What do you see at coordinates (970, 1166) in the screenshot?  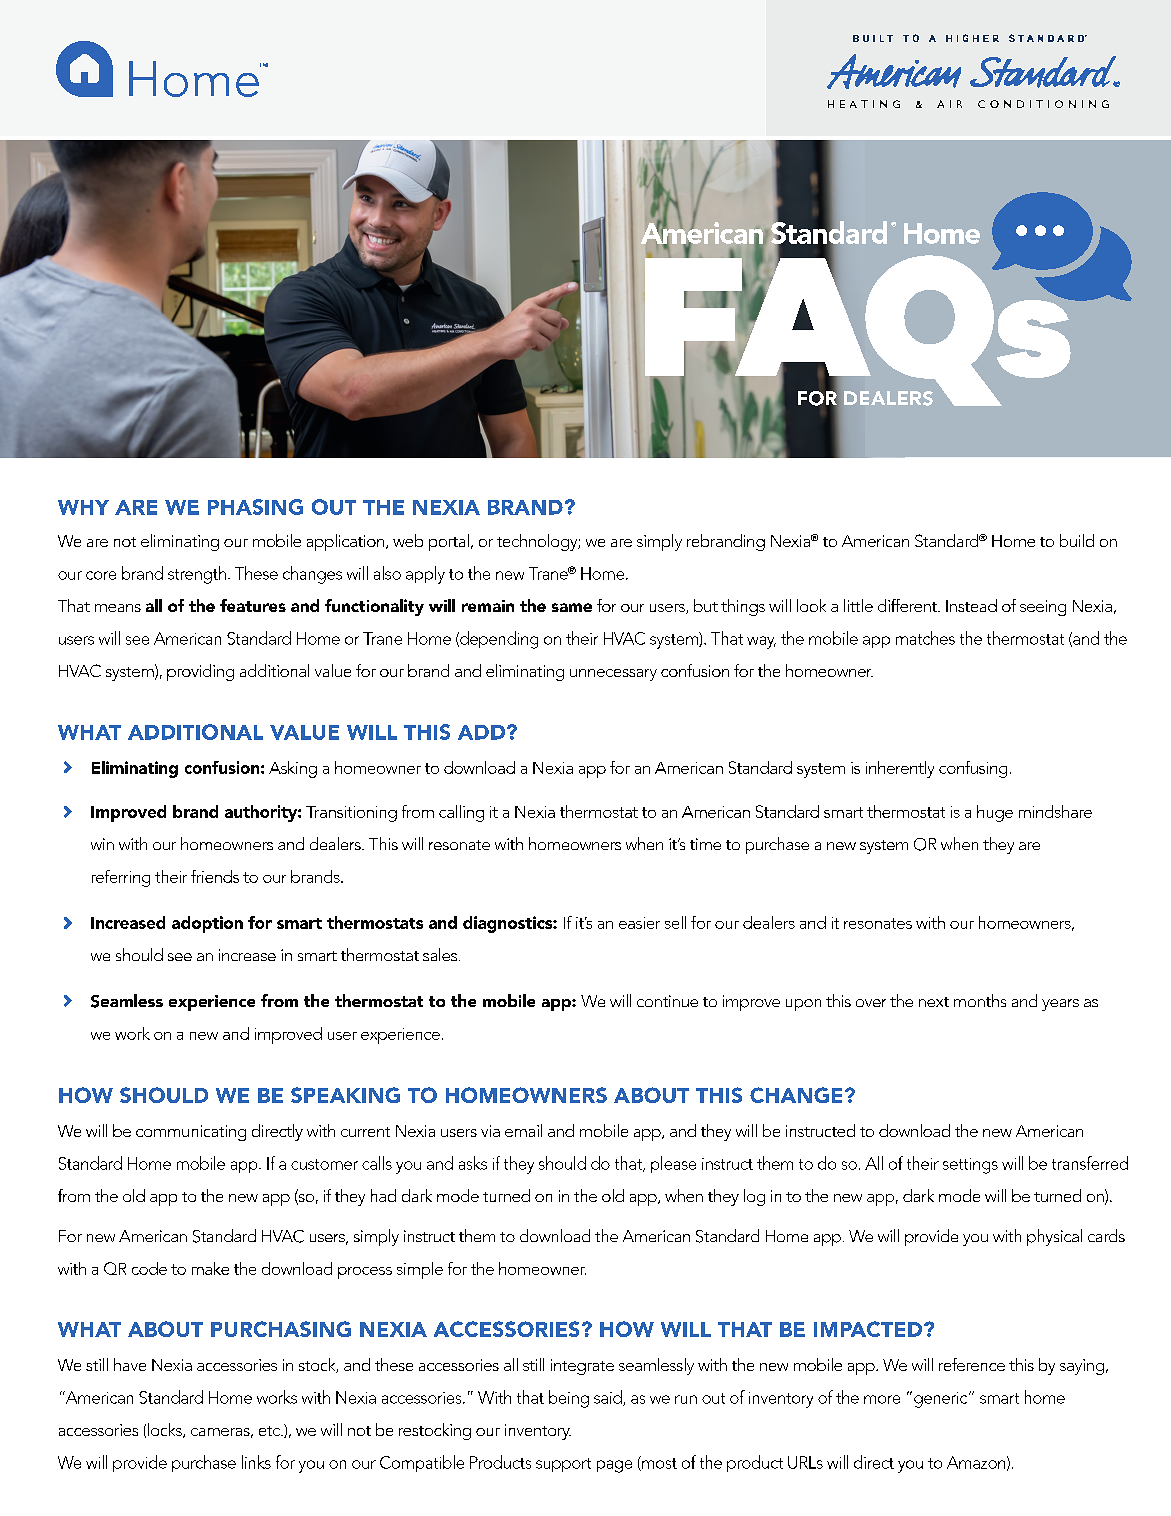 I see `settings` at bounding box center [970, 1166].
